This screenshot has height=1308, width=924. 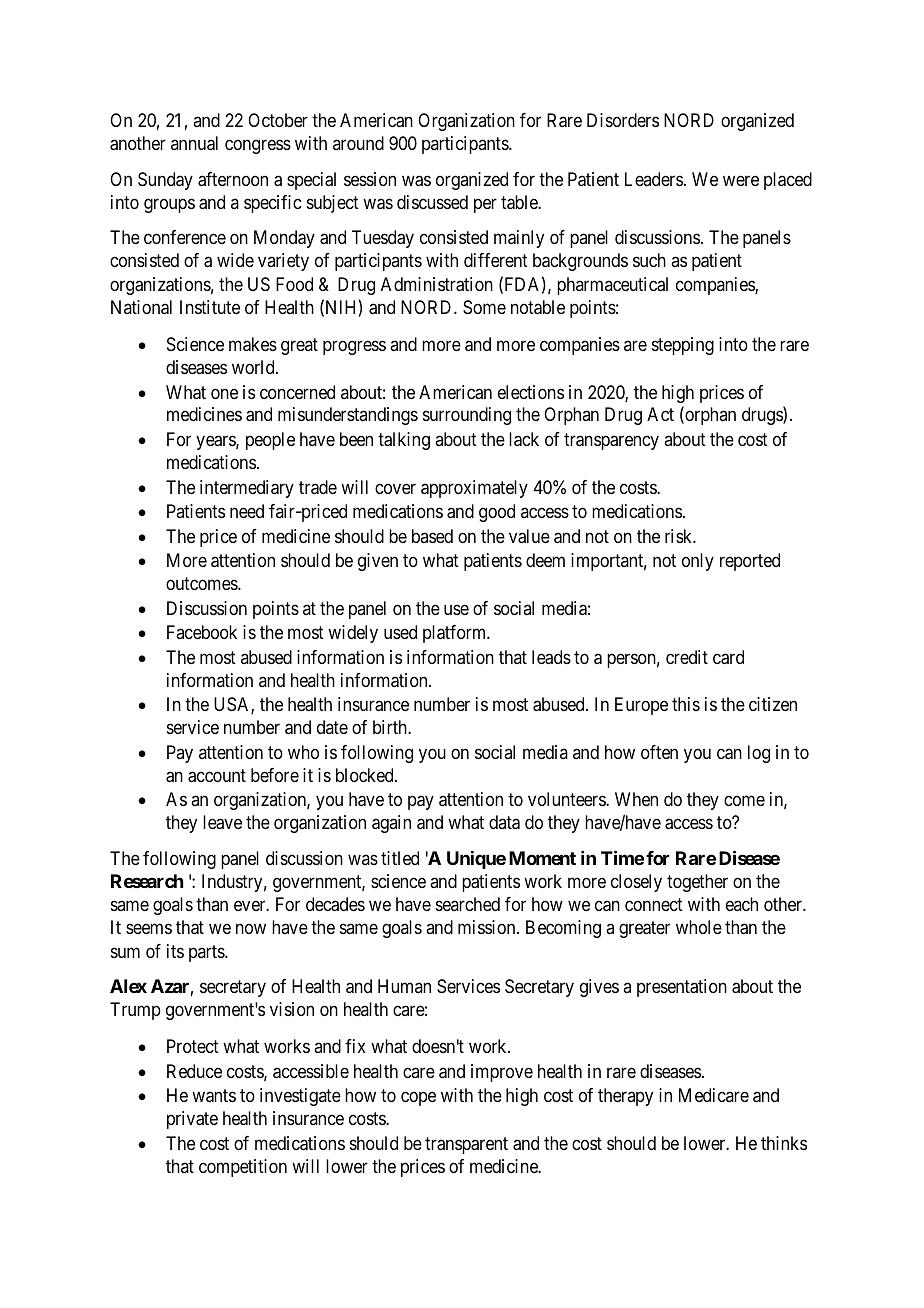 I want to click on private, so click(x=192, y=1120).
